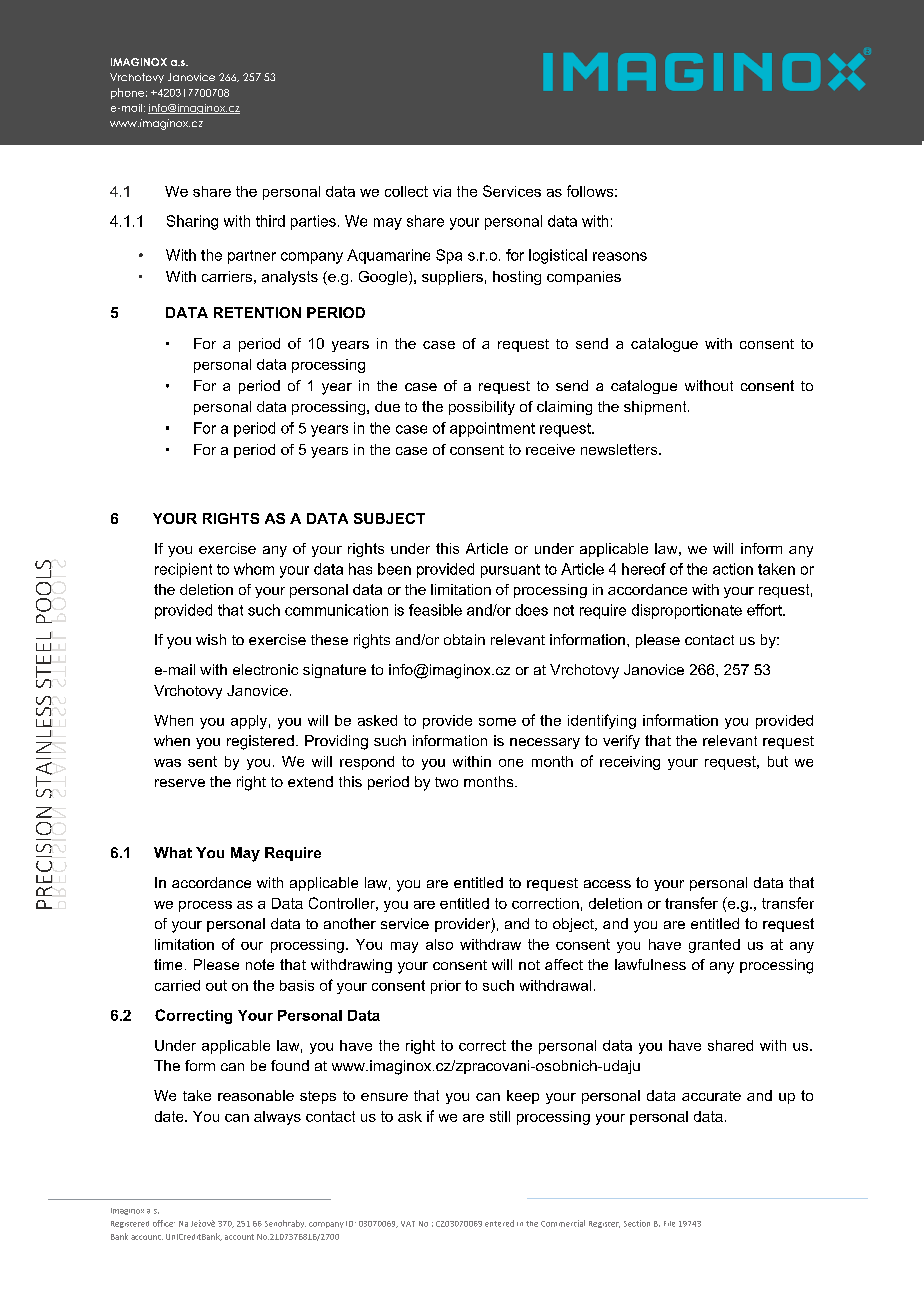  What do you see at coordinates (265, 669) in the screenshot?
I see `electronic` at bounding box center [265, 669].
